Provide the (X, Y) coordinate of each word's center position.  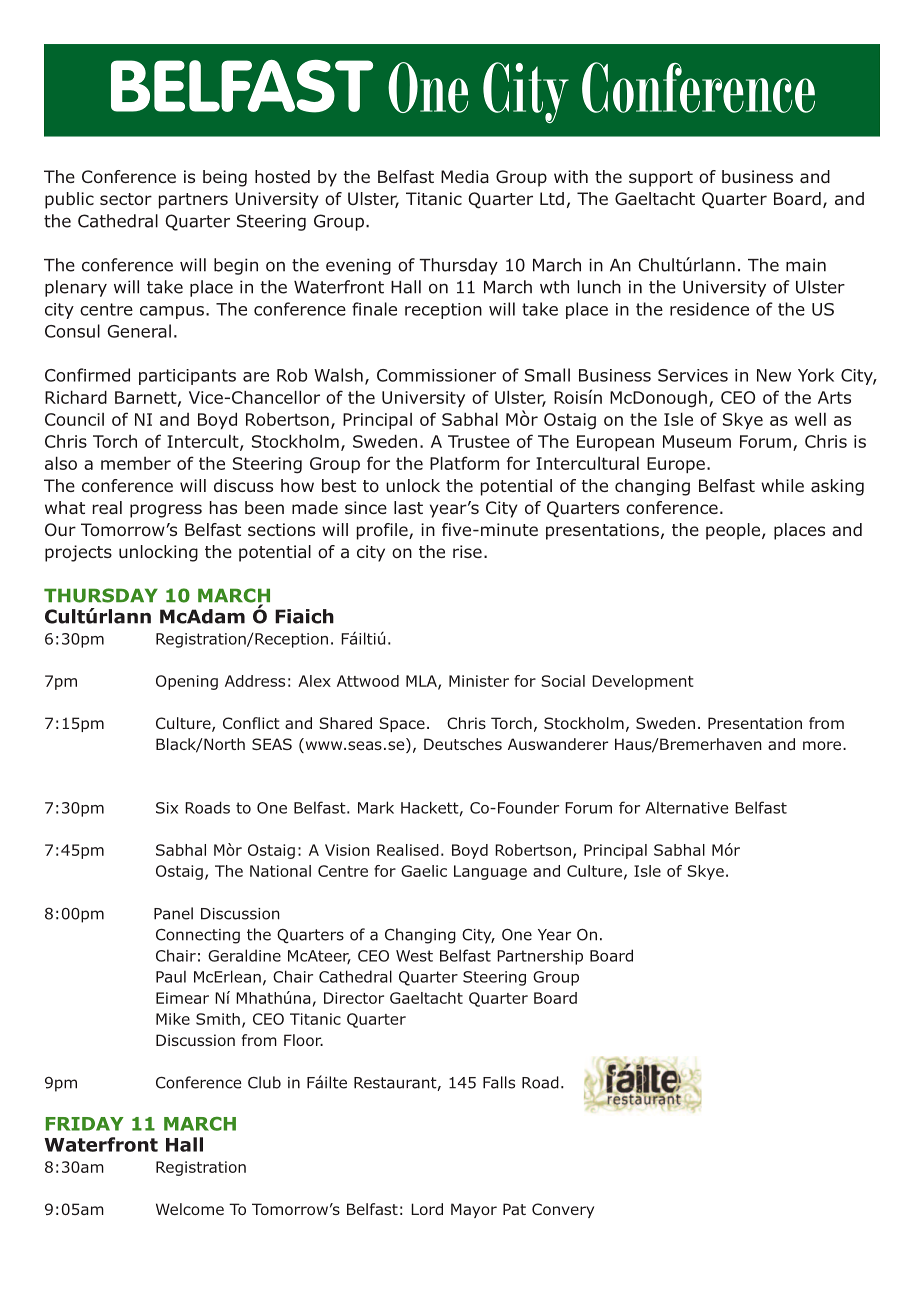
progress (166, 511)
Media (465, 177)
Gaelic (424, 871)
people (734, 531)
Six (167, 808)
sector (126, 199)
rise (467, 551)
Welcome (190, 1209)
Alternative (686, 807)
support (661, 179)
